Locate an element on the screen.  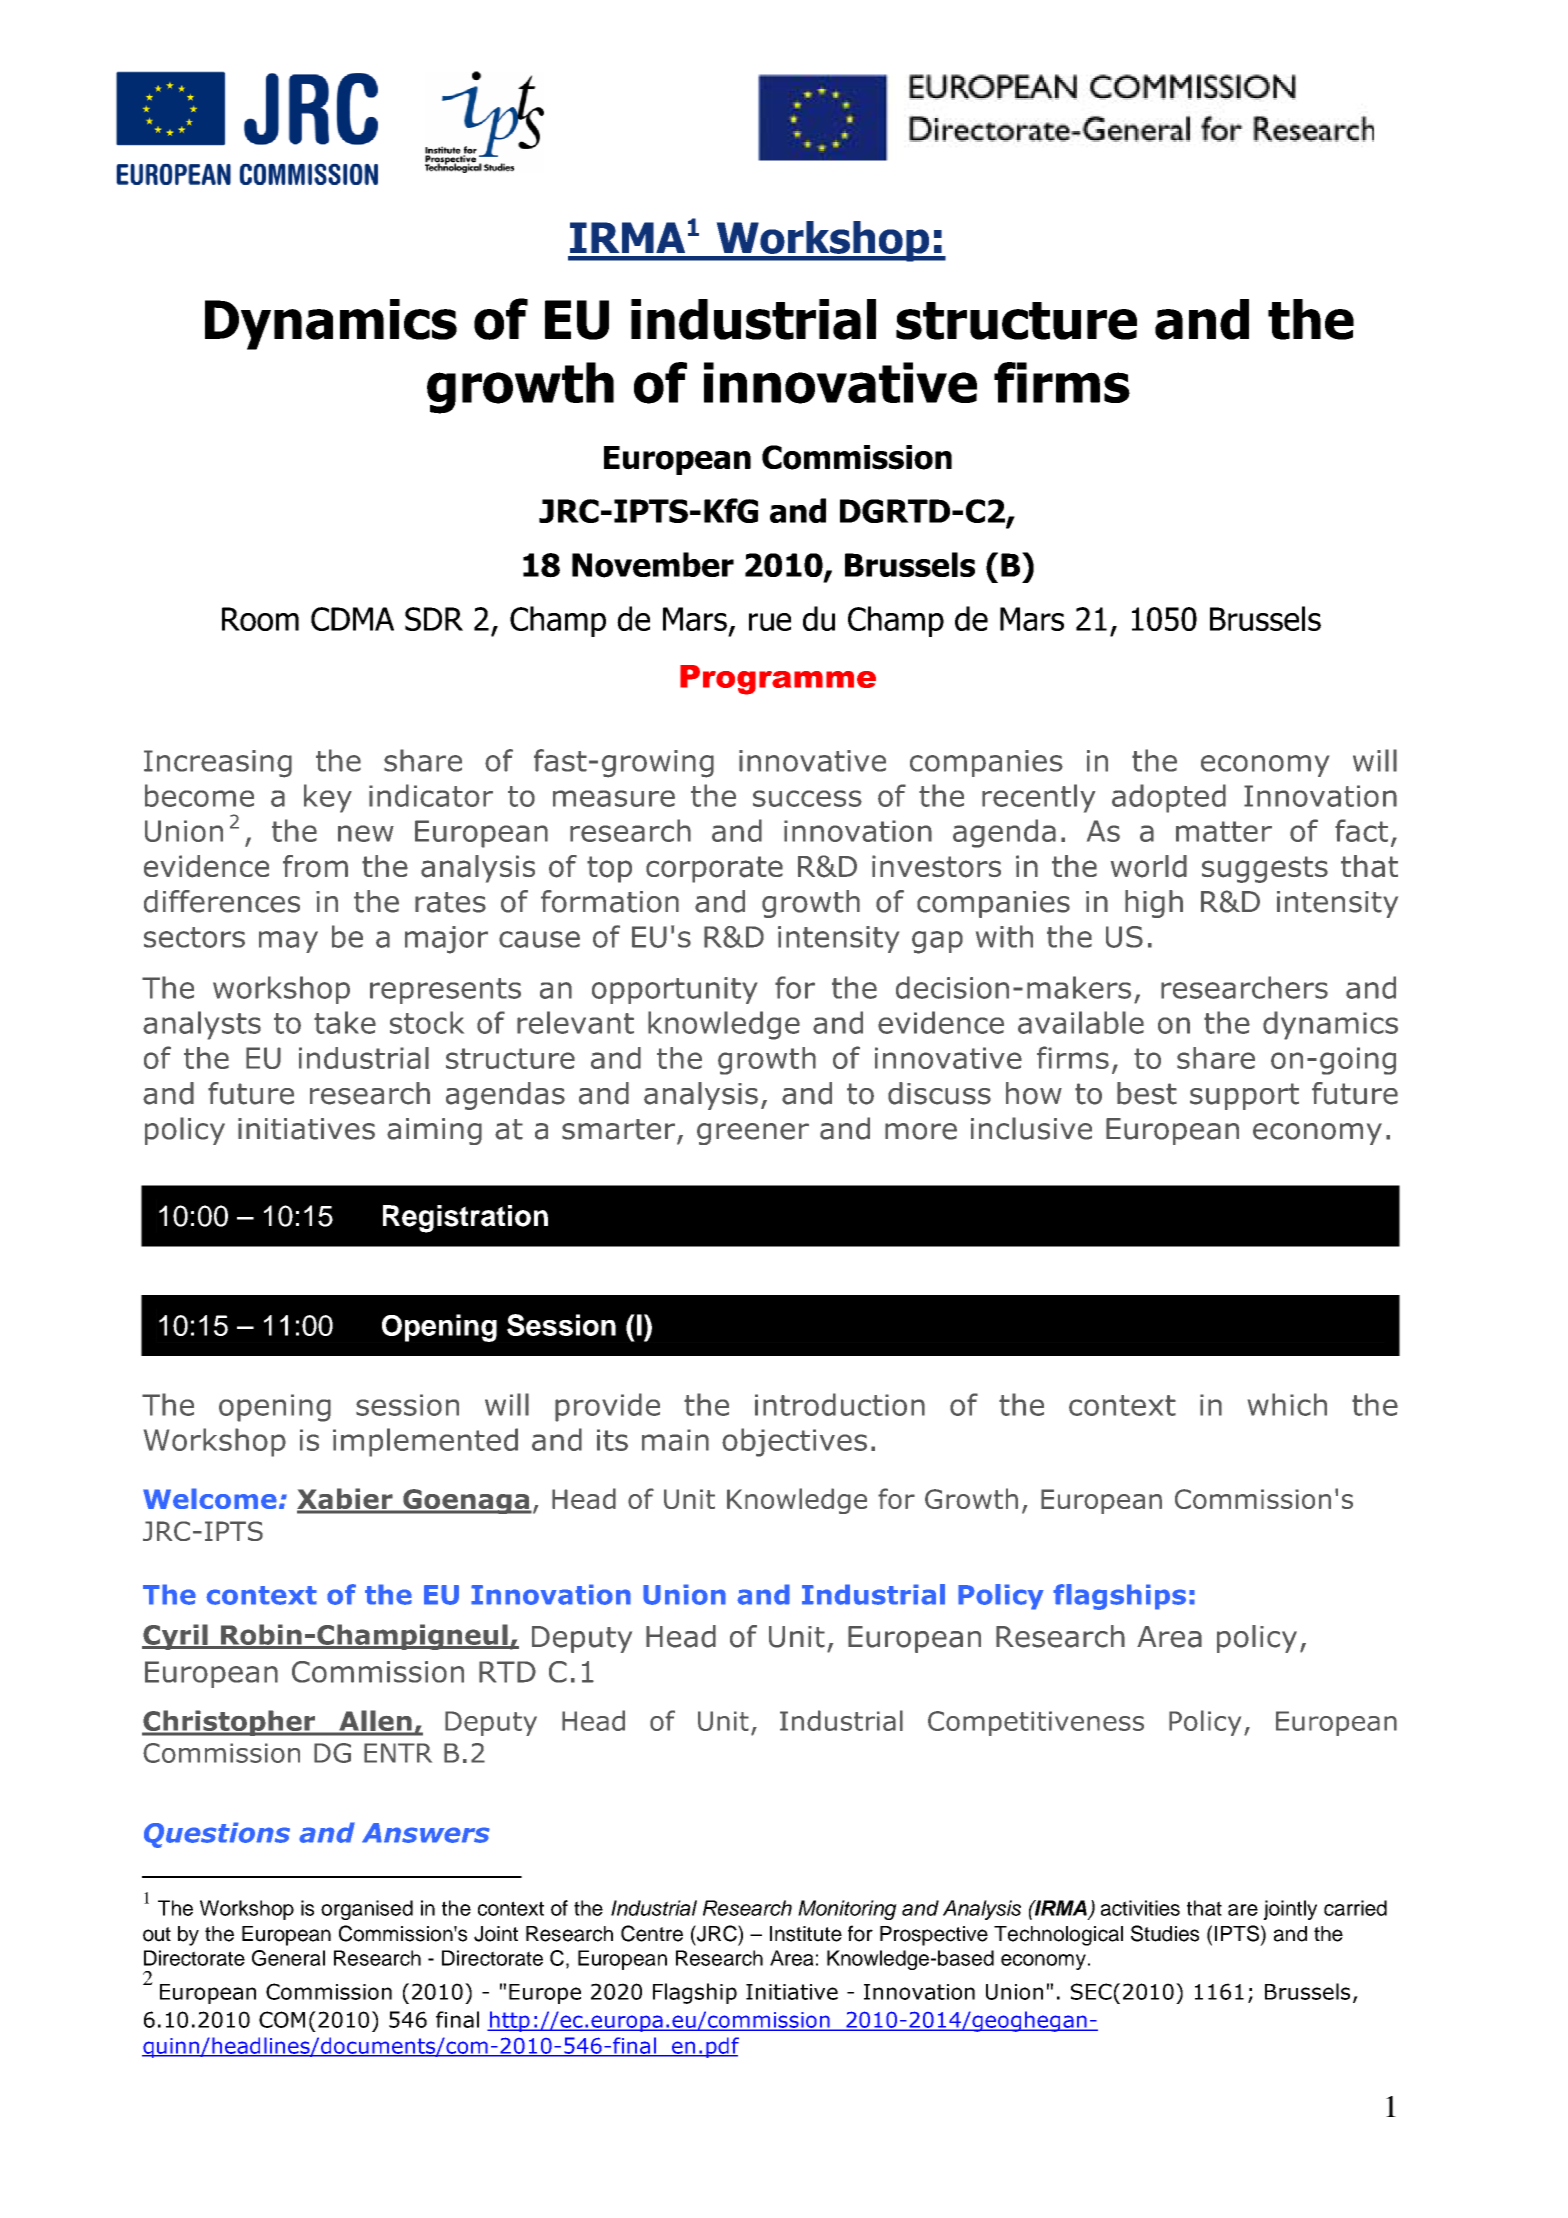
Institute is located at coordinates (806, 1934).
